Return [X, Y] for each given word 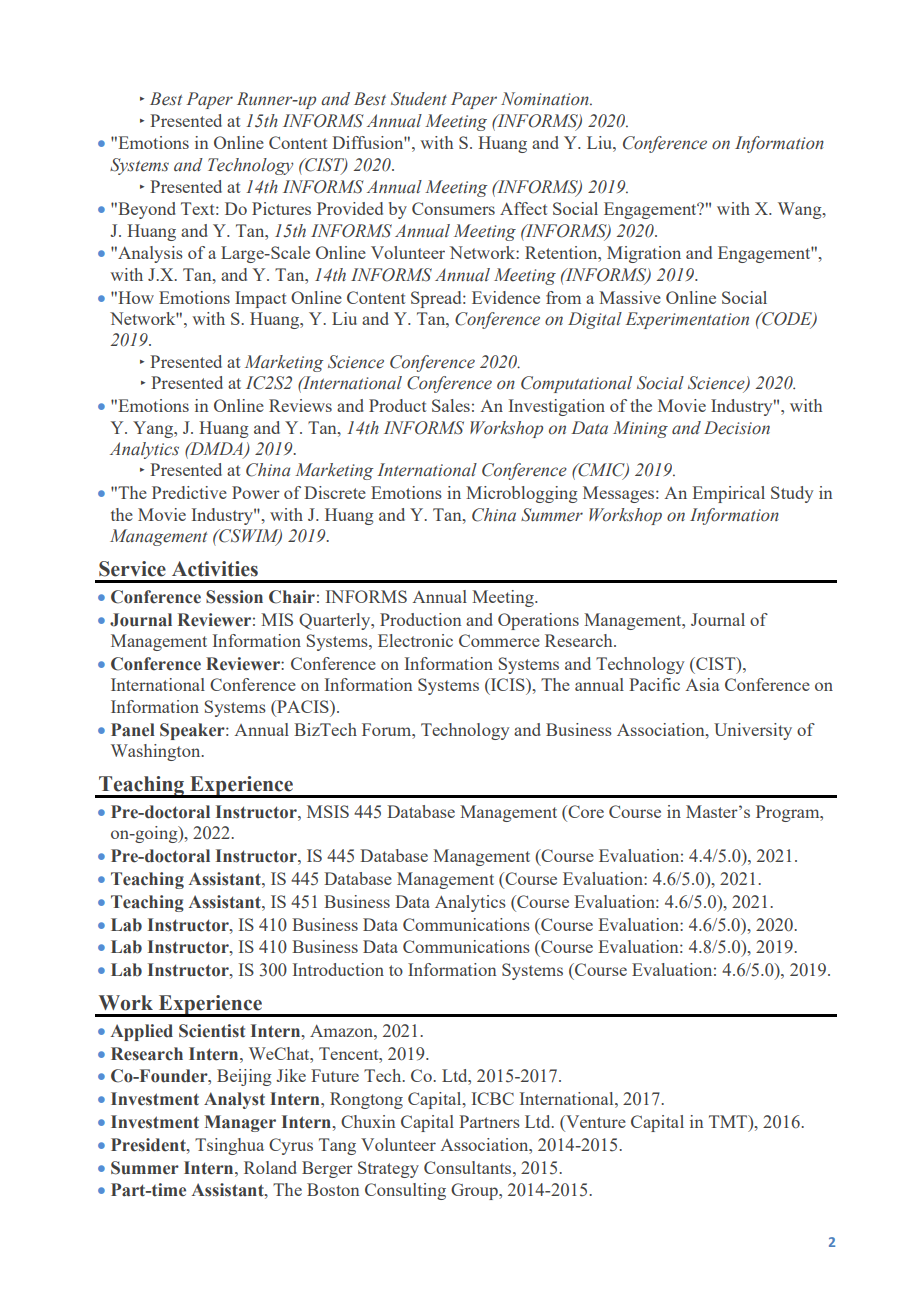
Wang [801, 210]
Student [419, 99]
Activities [215, 569]
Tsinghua [229, 1146]
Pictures [281, 208]
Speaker [193, 731]
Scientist [212, 1031]
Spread [437, 299]
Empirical [728, 494]
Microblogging [522, 494]
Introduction [338, 969]
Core [585, 811]
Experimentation [687, 320]
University [753, 731]
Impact [260, 299]
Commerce [499, 640]
